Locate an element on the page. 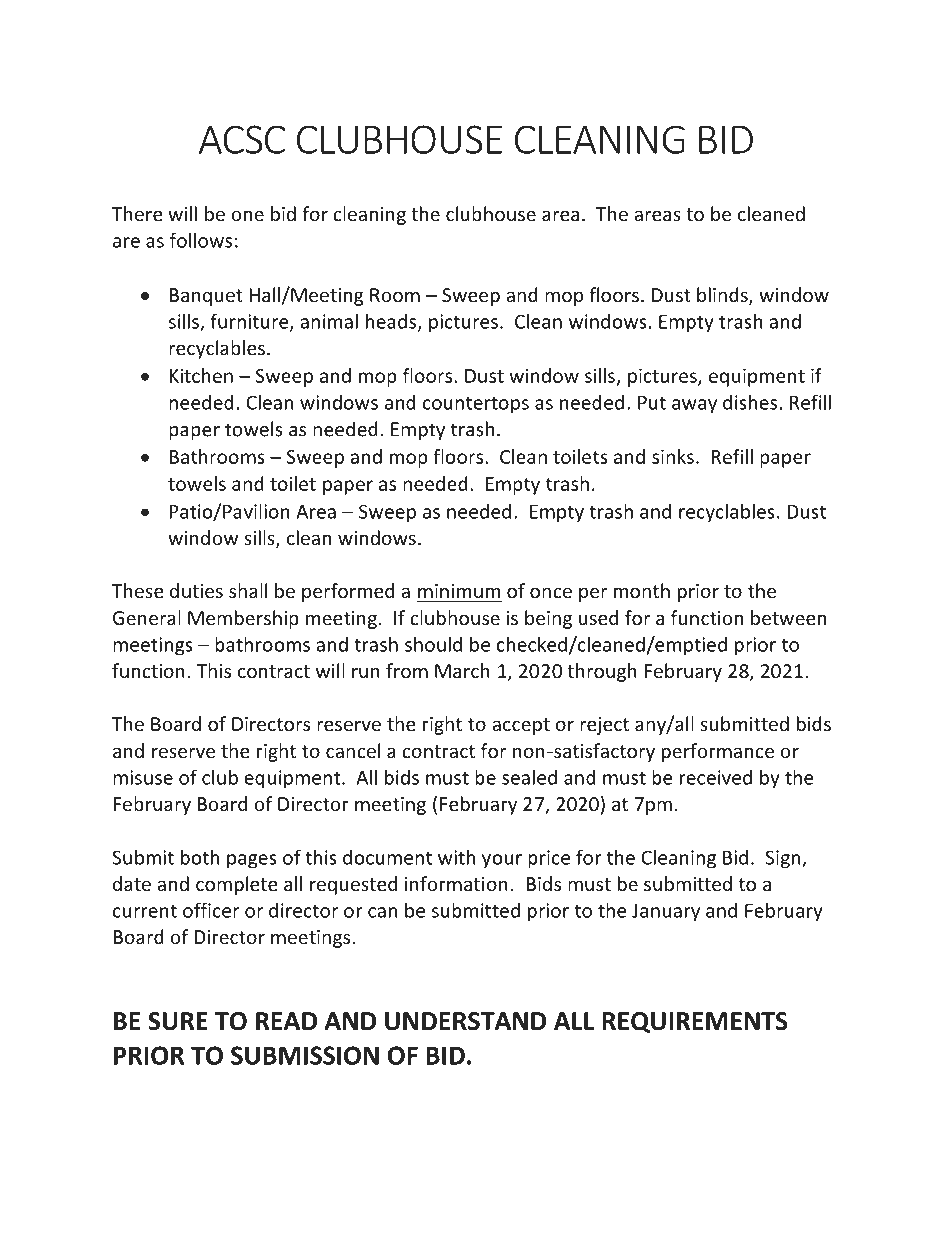 The width and height of the document is (952, 1233). should is located at coordinates (433, 644).
